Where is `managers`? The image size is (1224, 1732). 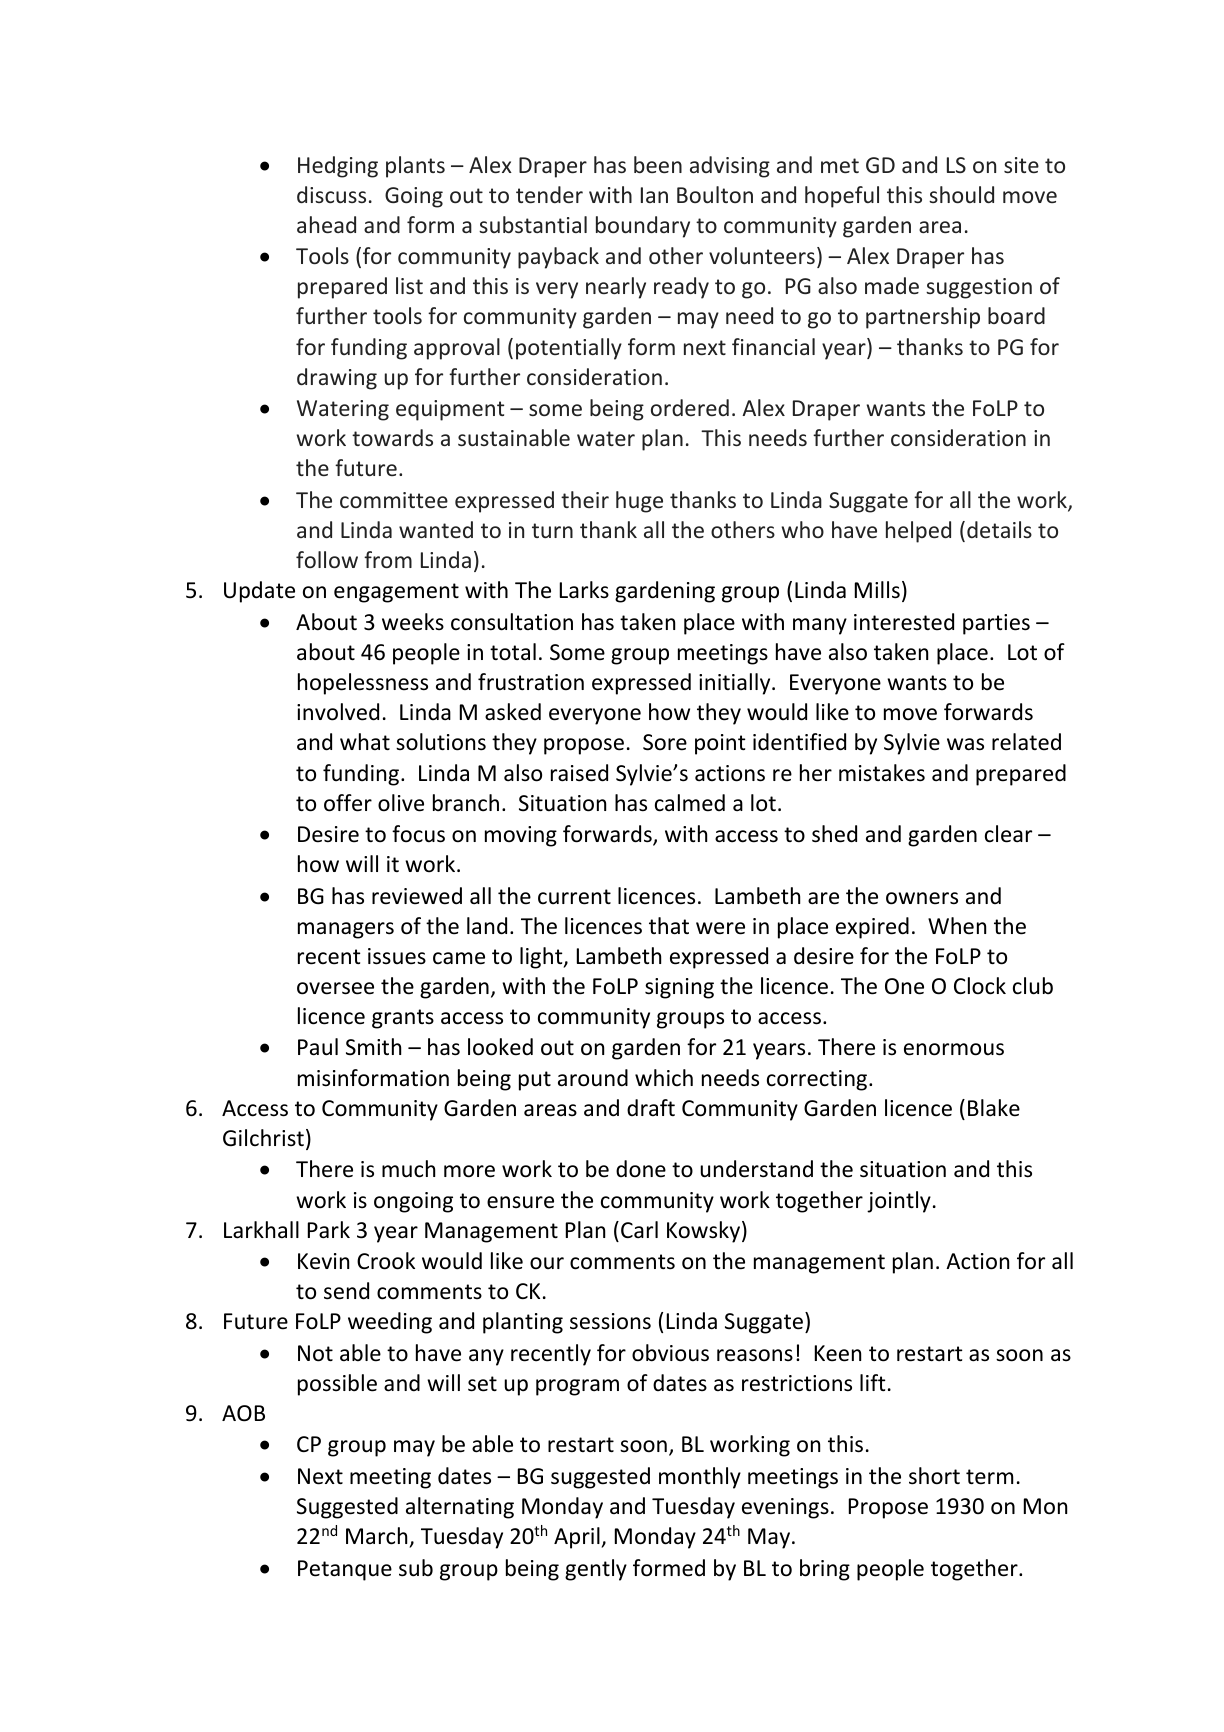
managers is located at coordinates (346, 930).
